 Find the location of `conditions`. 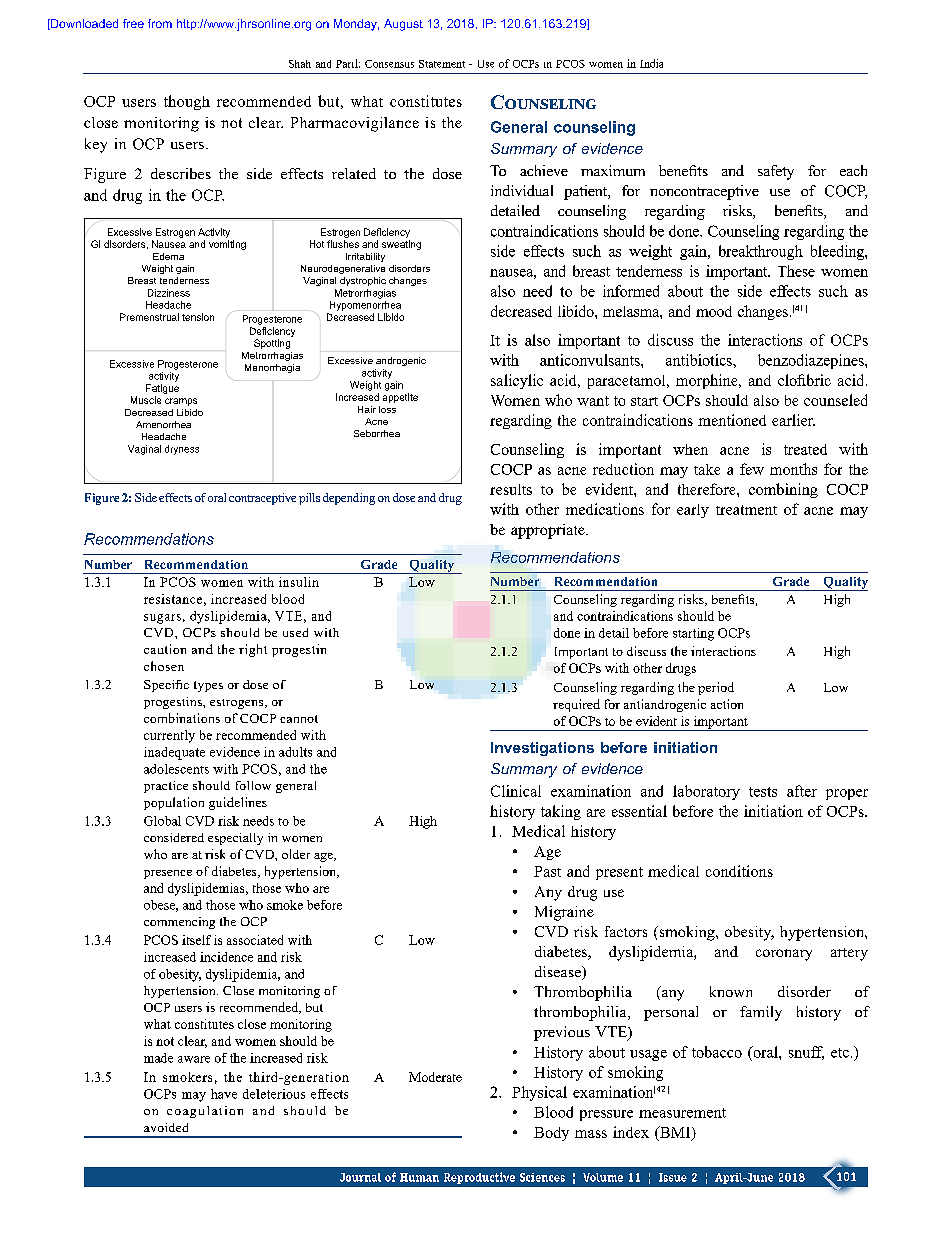

conditions is located at coordinates (739, 871).
